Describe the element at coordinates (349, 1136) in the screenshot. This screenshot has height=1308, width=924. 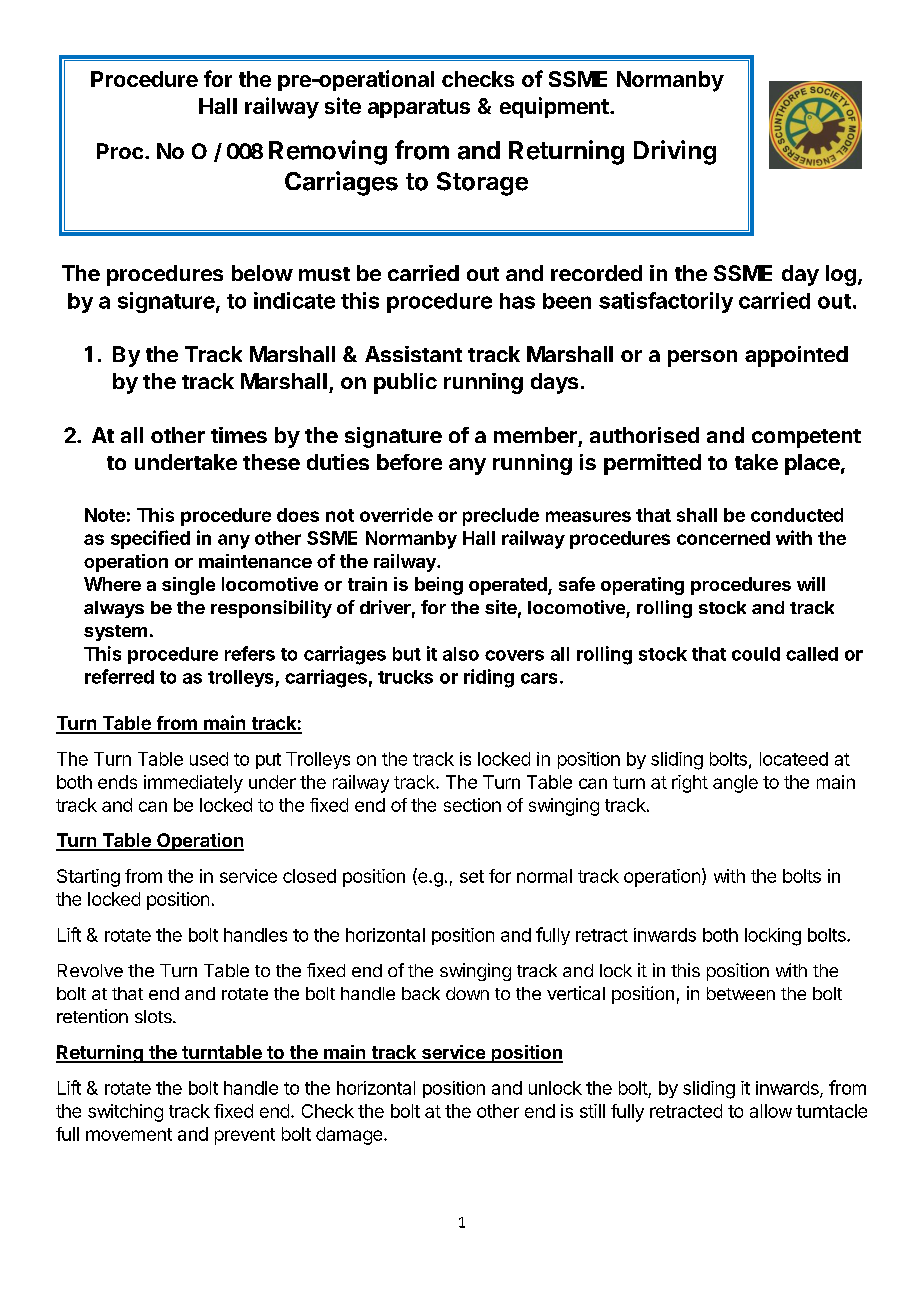
I see `damage` at that location.
